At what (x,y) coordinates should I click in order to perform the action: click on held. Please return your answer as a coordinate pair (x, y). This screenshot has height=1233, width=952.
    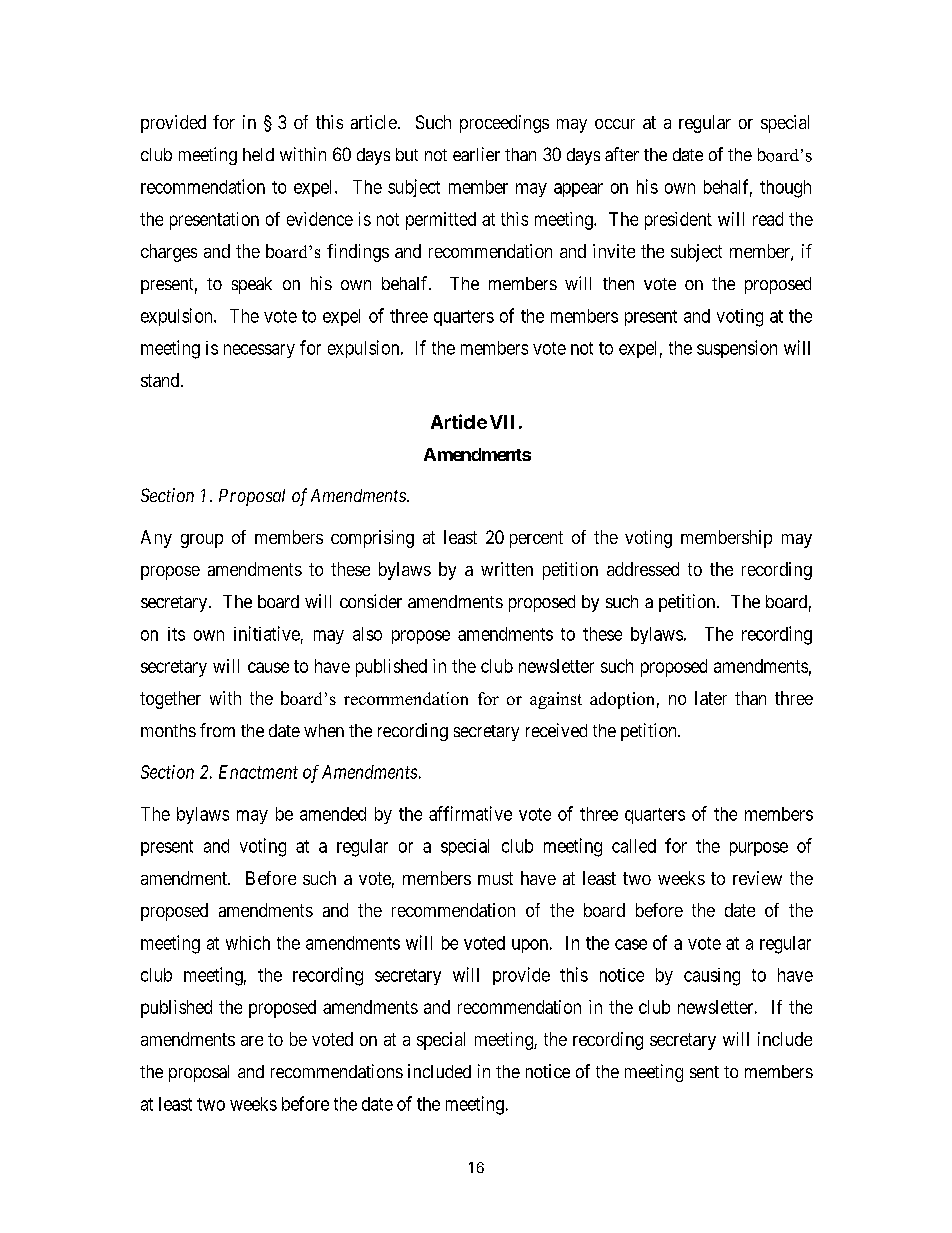
    Looking at the image, I should click on (258, 154).
